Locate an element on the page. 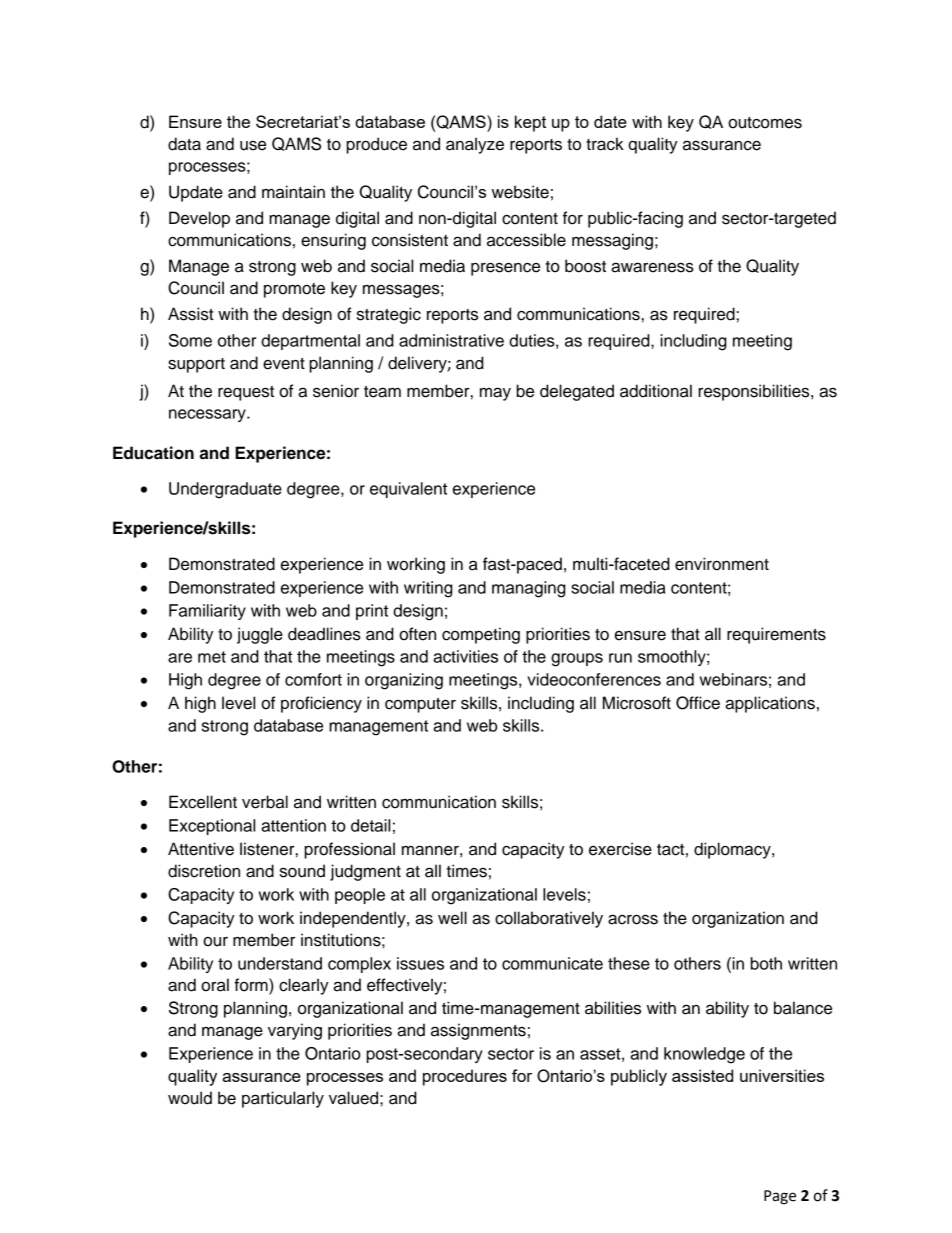 The width and height of the page is (952, 1233). analyze is located at coordinates (475, 145).
